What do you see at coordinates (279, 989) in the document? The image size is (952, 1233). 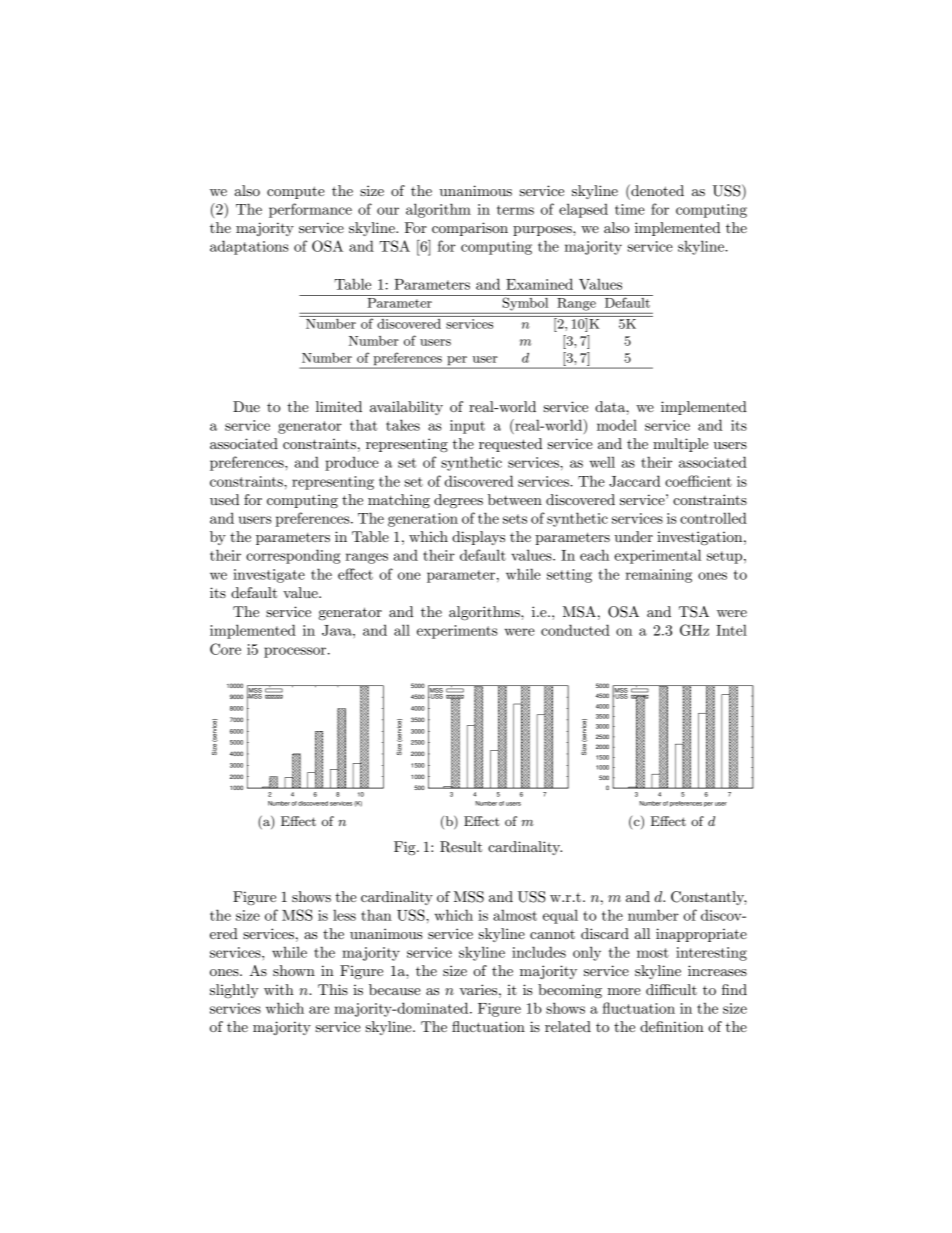 I see `with` at bounding box center [279, 989].
